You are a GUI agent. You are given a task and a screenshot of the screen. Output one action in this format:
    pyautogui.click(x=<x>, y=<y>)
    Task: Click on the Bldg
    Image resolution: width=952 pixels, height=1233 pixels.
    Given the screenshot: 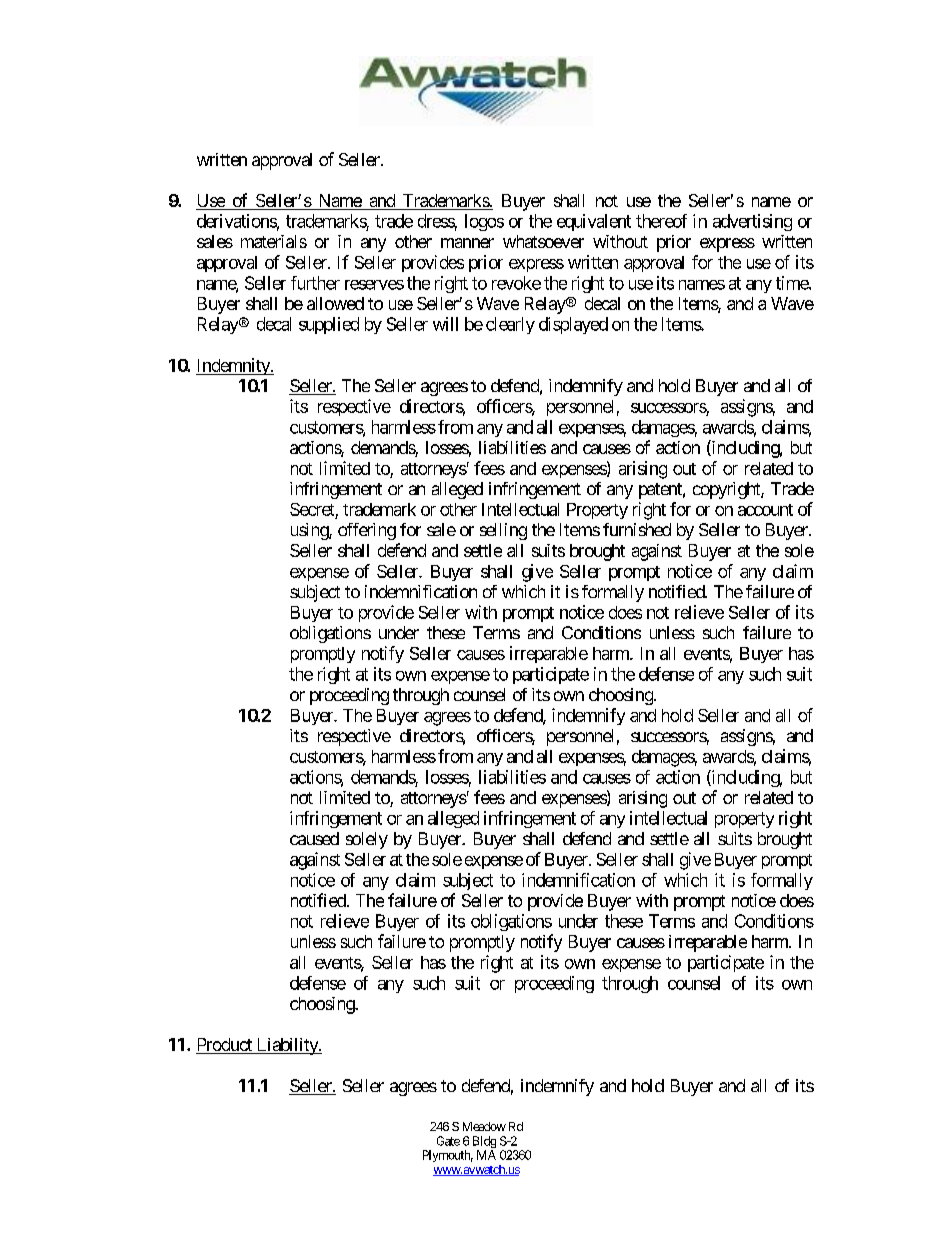 What is the action you would take?
    pyautogui.click(x=484, y=1143)
